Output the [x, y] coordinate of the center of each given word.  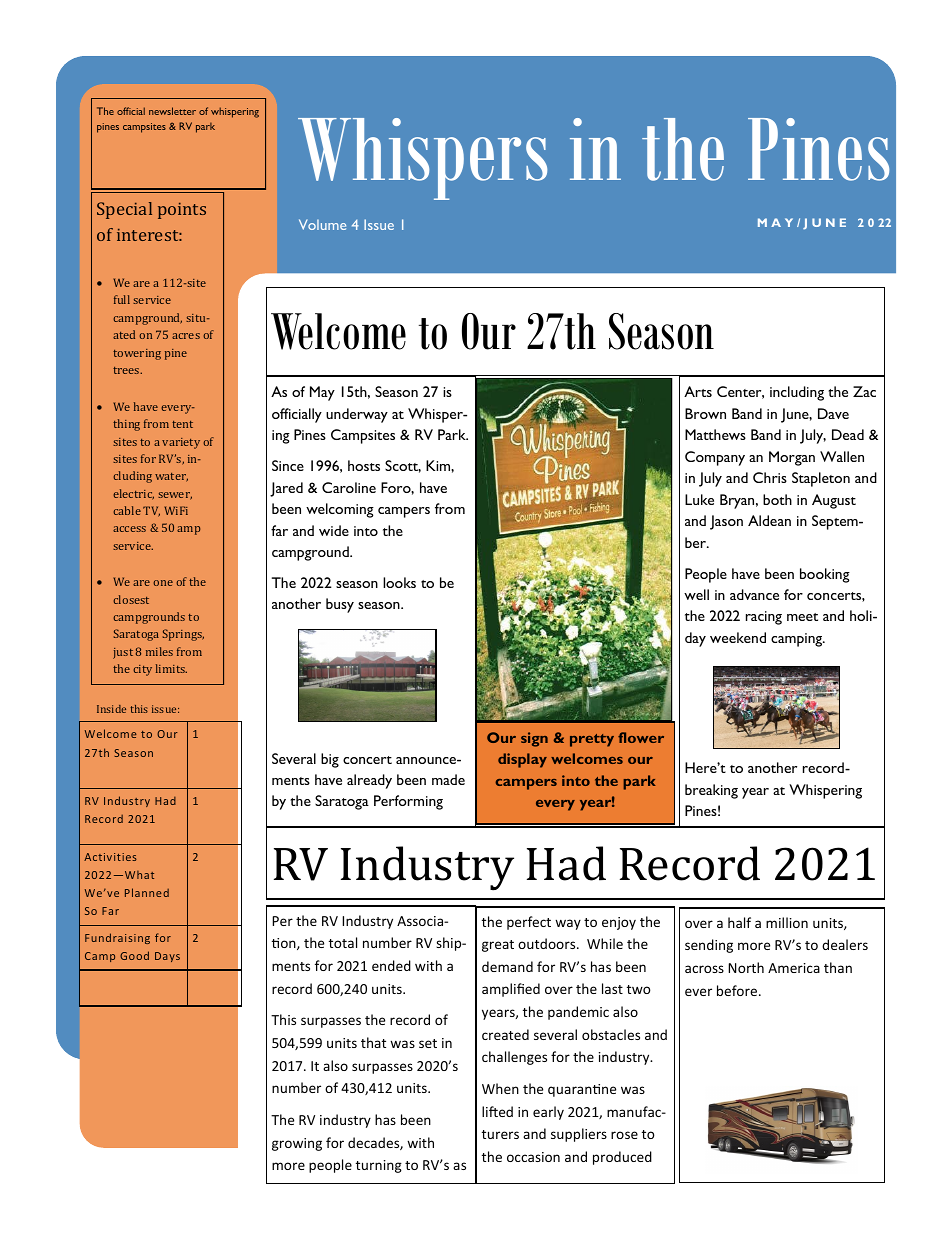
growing [297, 1144]
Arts [698, 391]
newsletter [172, 111]
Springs [183, 635]
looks [399, 582]
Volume [322, 224]
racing [764, 618]
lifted [497, 1111]
